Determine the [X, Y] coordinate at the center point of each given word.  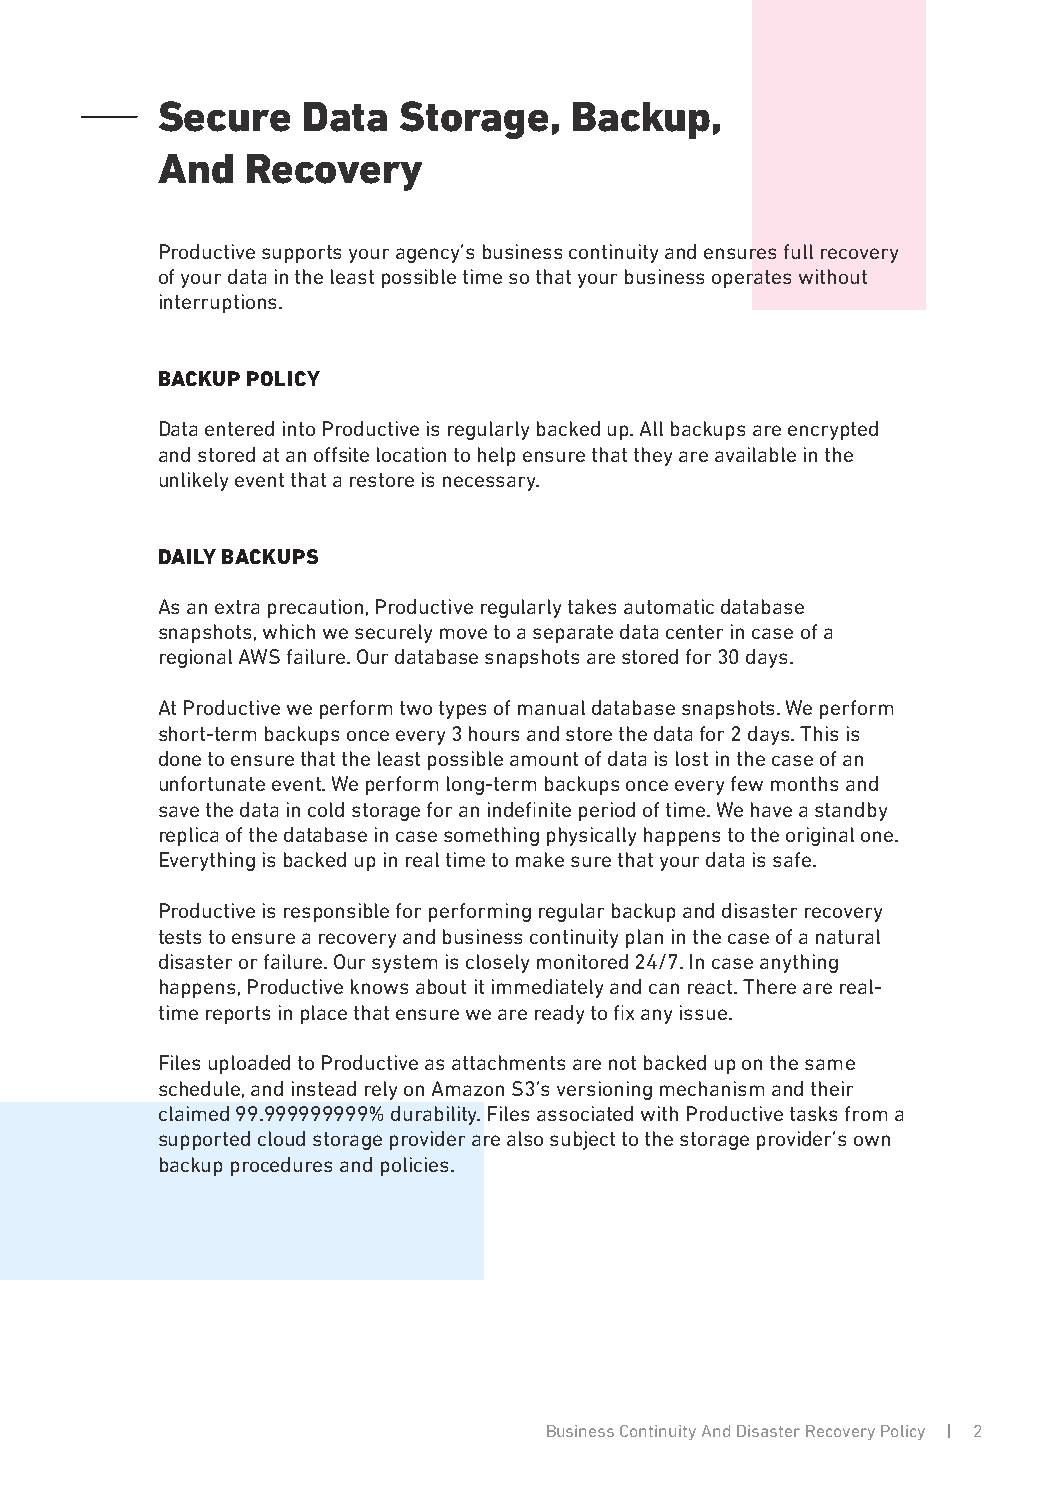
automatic [669, 606]
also [525, 1138]
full [798, 251]
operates [751, 279]
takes [592, 606]
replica [189, 836]
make [540, 859]
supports [301, 254]
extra [237, 607]
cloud [281, 1138]
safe [792, 859]
